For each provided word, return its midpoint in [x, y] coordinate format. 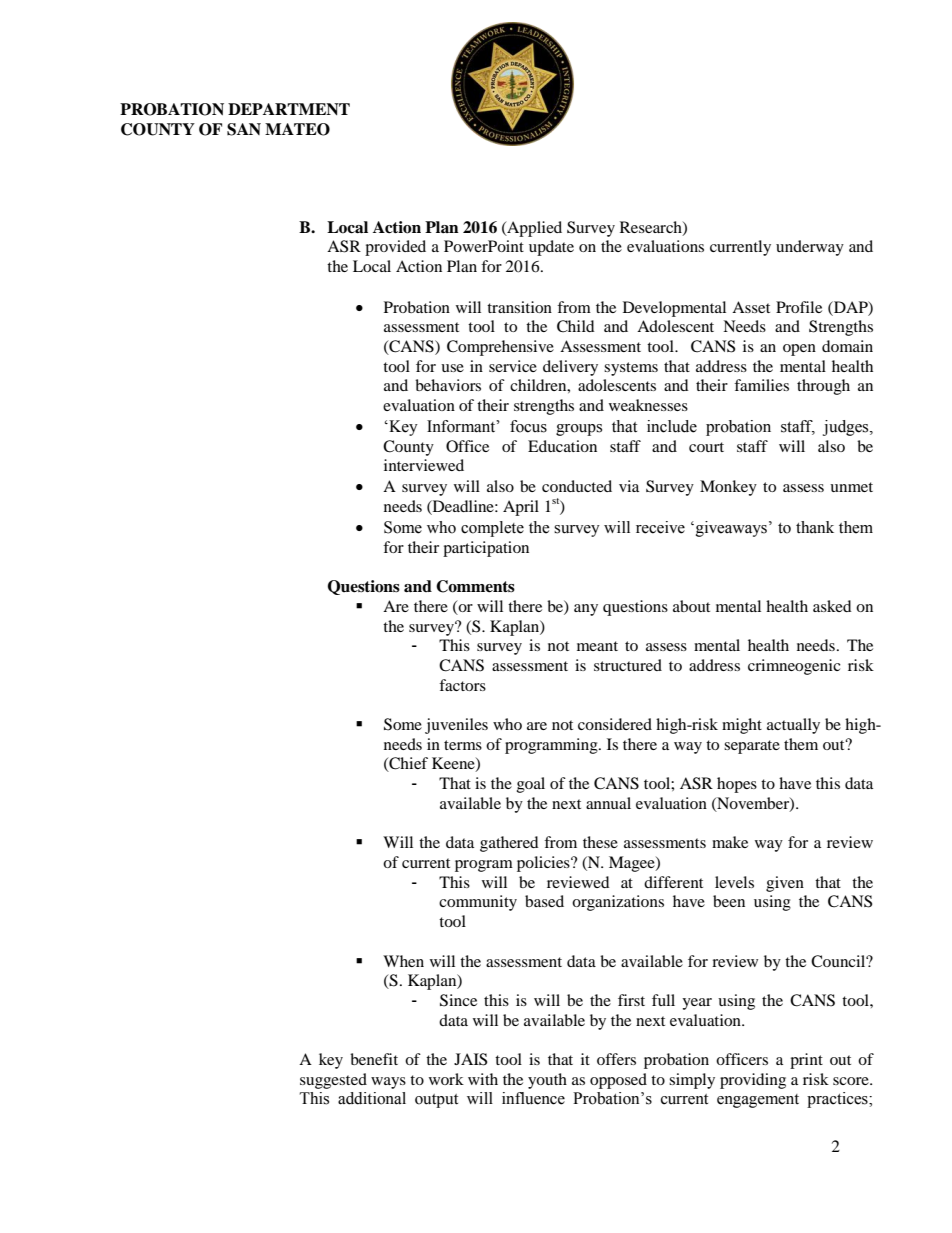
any [586, 610]
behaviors [448, 385]
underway [810, 248]
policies [544, 864]
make [730, 842]
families [761, 385]
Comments [475, 586]
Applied [533, 229]
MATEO [297, 129]
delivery [570, 368]
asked [832, 606]
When [403, 961]
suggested [333, 1081]
